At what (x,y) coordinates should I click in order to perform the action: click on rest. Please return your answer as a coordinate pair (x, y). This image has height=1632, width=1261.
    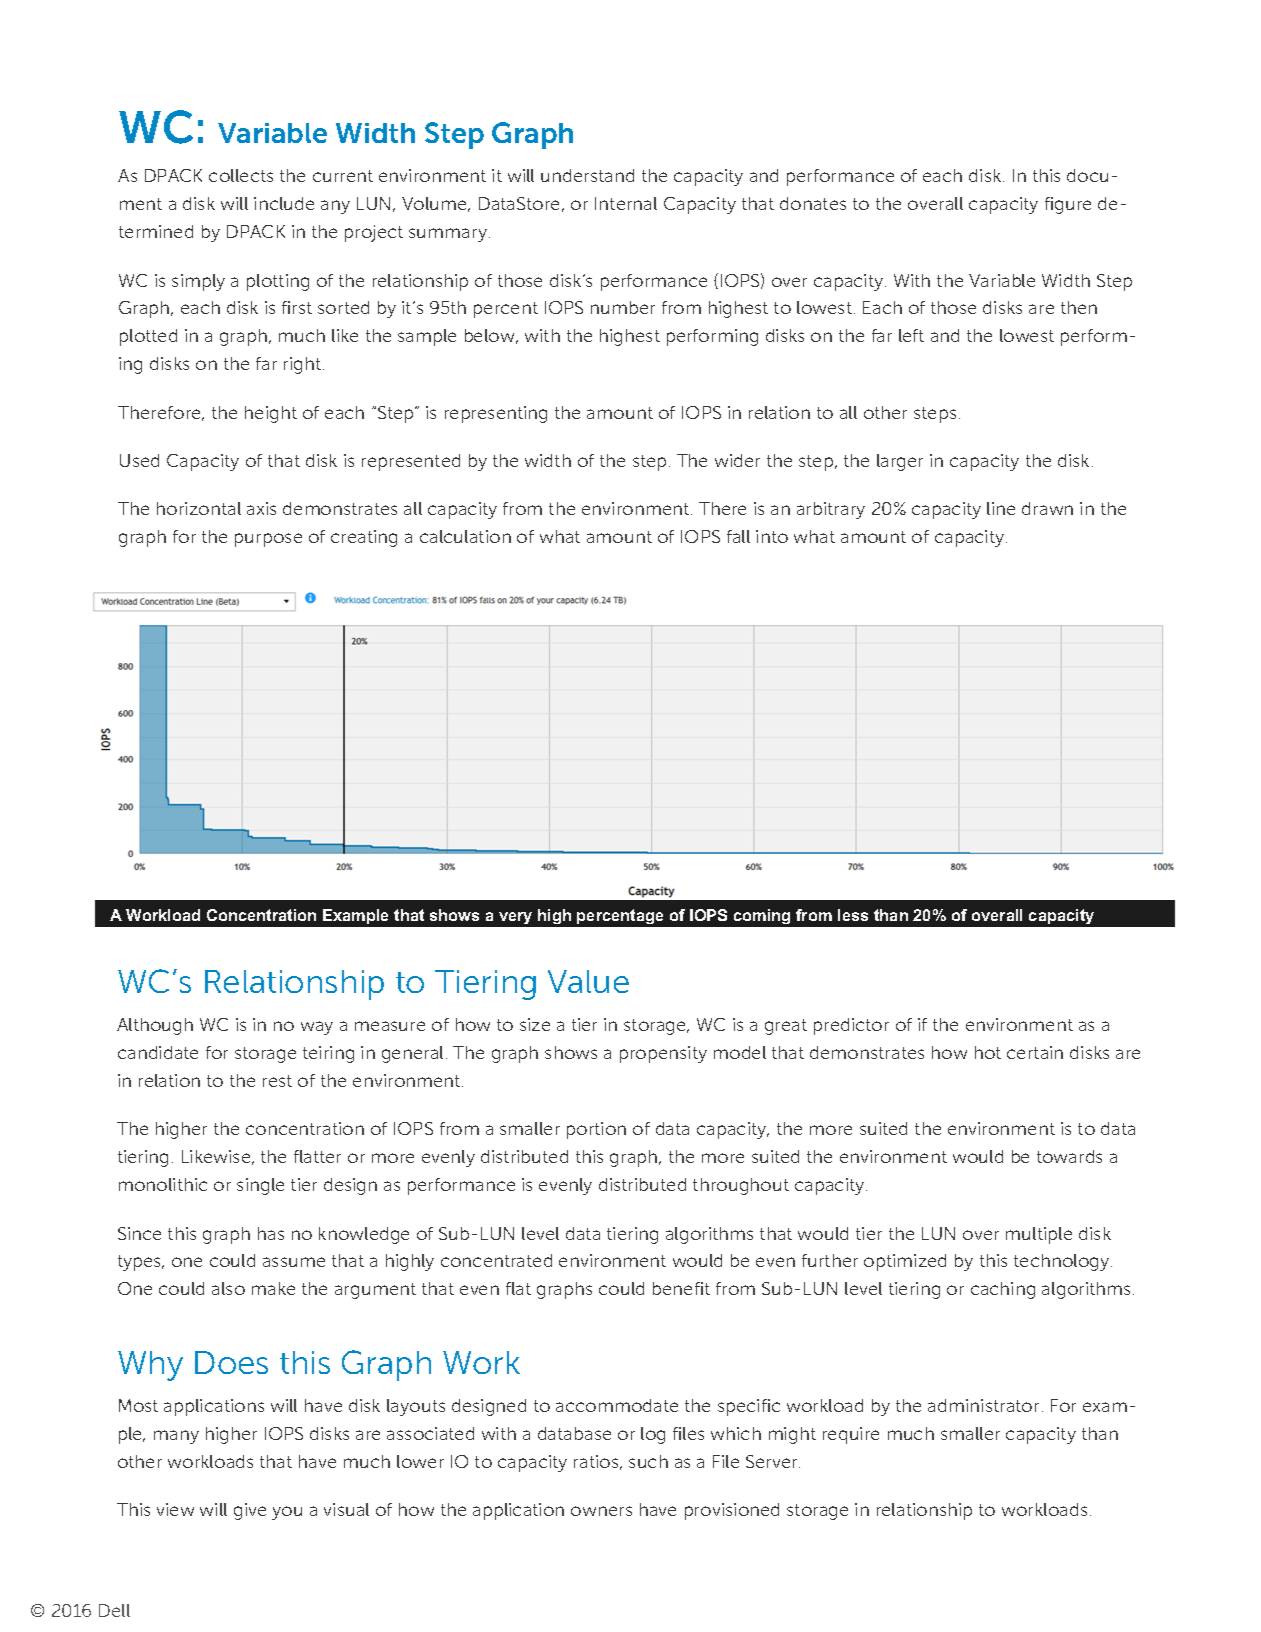
    Looking at the image, I should click on (277, 1081).
